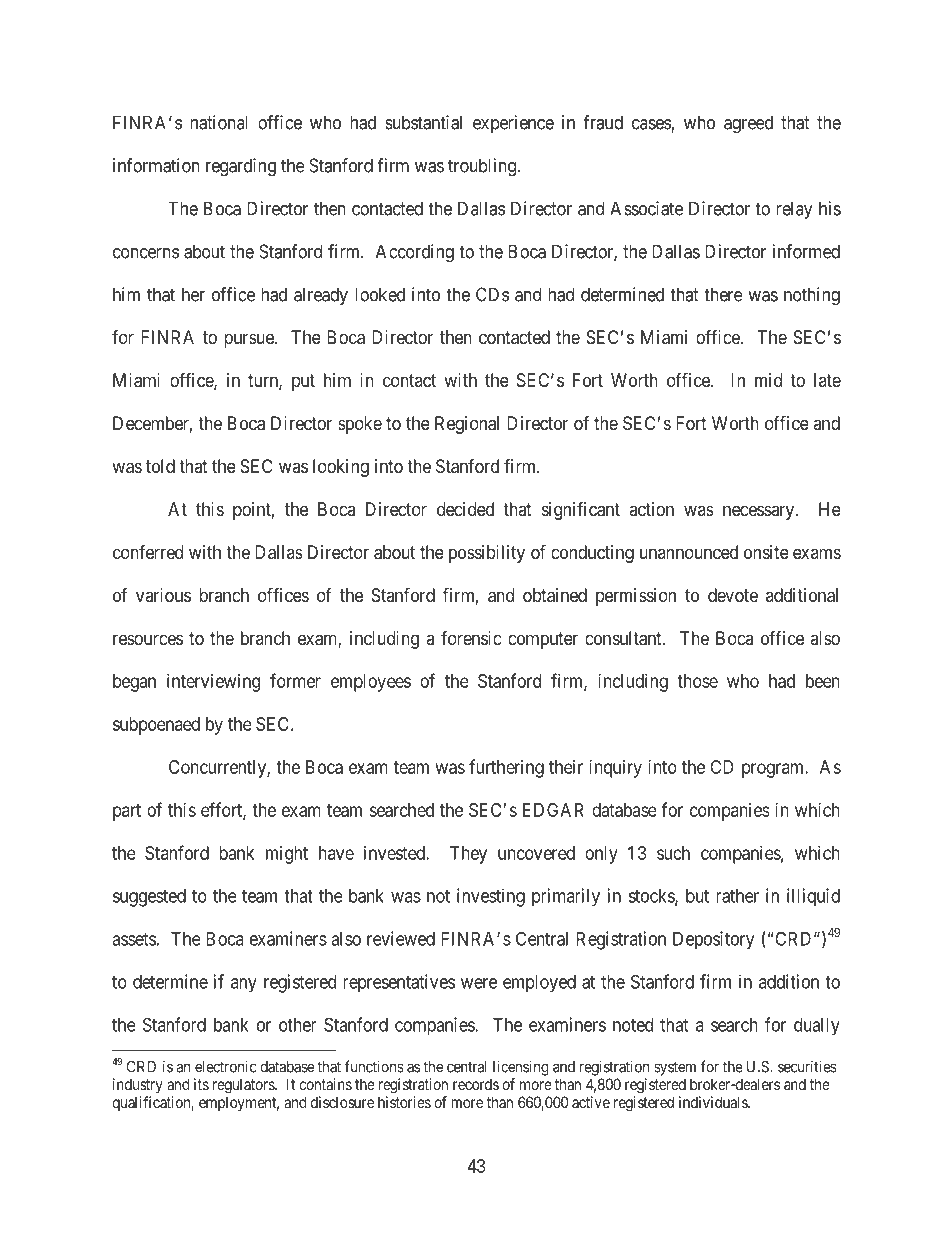  I want to click on individuals, so click(714, 1102).
